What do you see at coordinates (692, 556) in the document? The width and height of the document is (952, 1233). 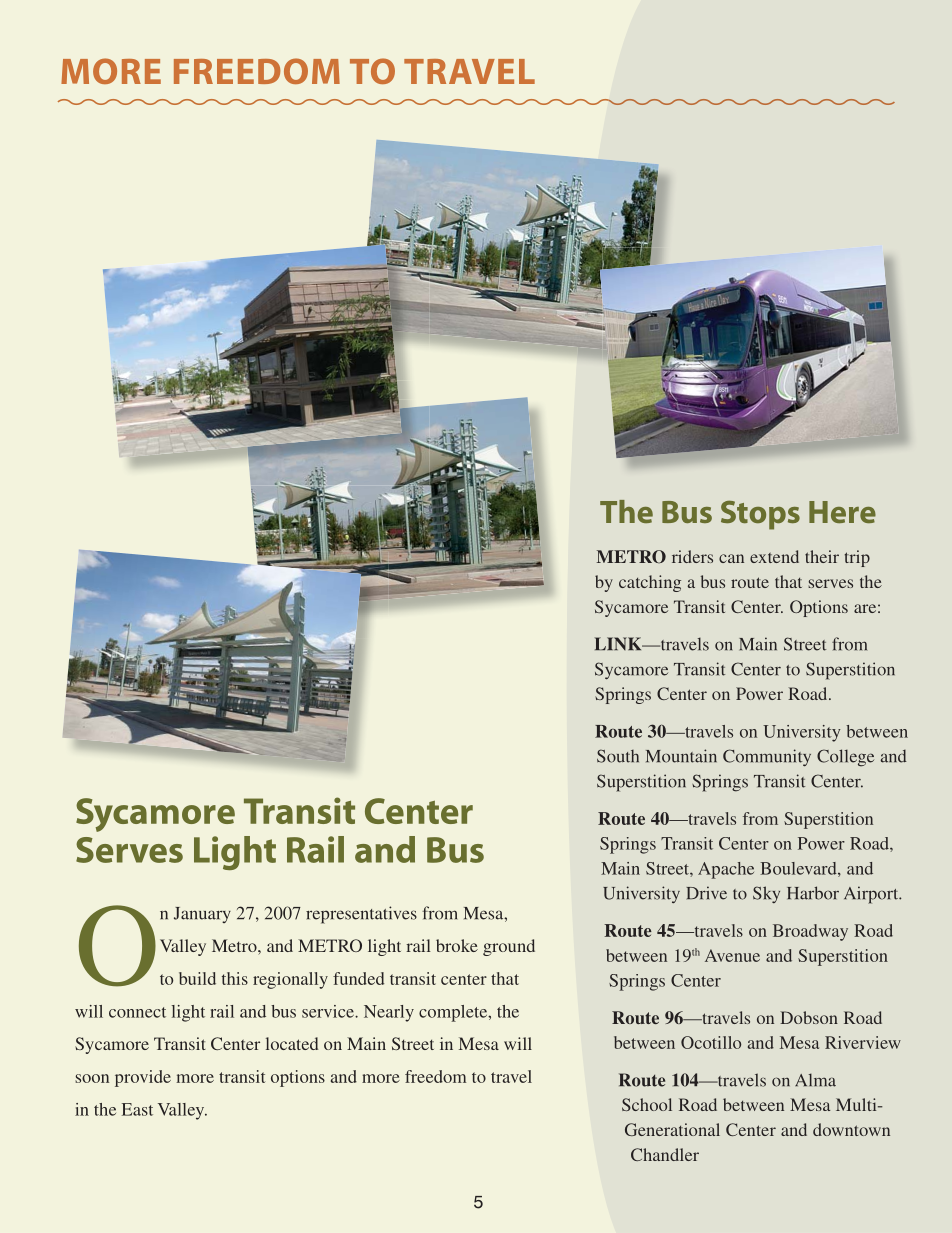 I see `riders` at bounding box center [692, 556].
